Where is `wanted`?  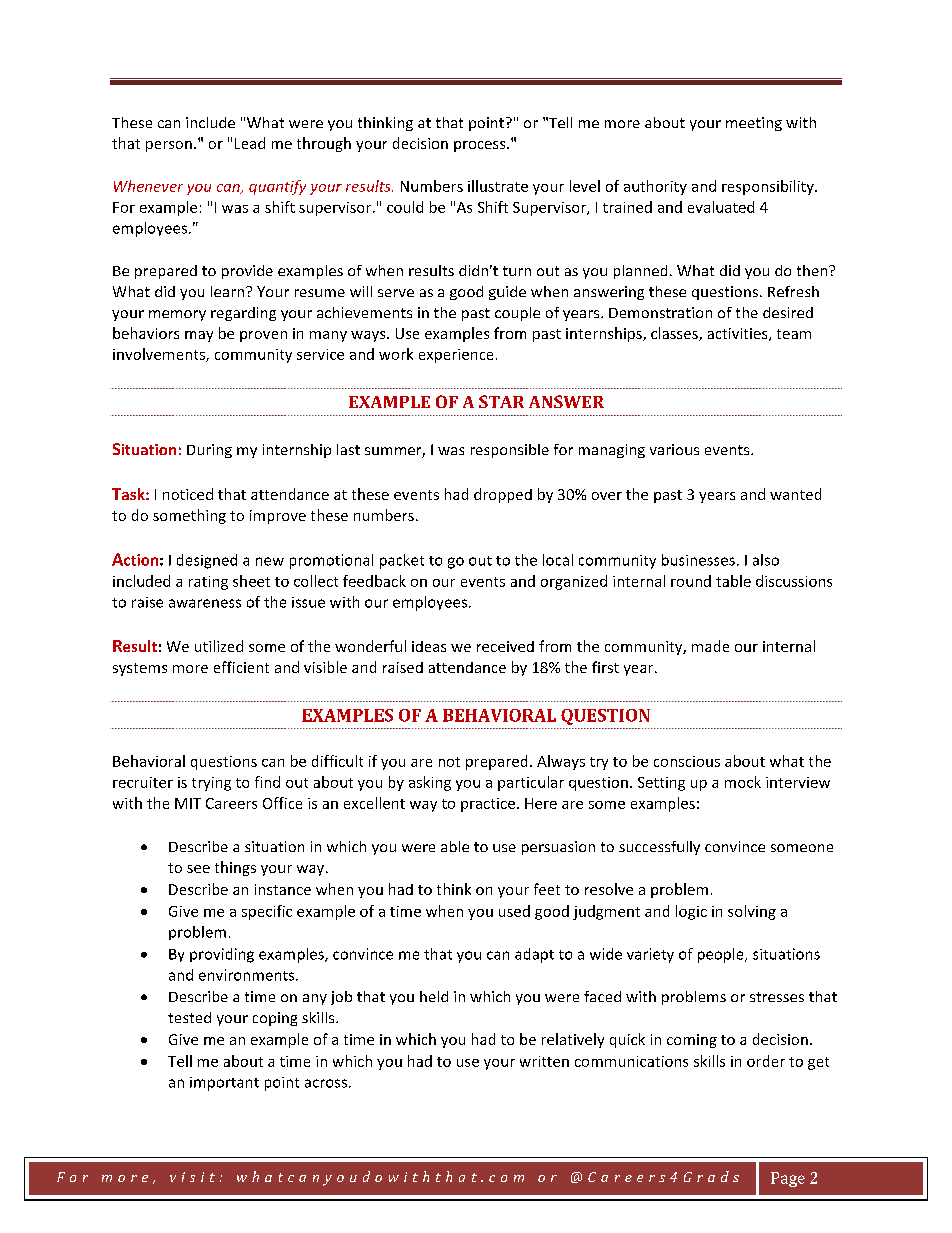
wanted is located at coordinates (795, 494).
